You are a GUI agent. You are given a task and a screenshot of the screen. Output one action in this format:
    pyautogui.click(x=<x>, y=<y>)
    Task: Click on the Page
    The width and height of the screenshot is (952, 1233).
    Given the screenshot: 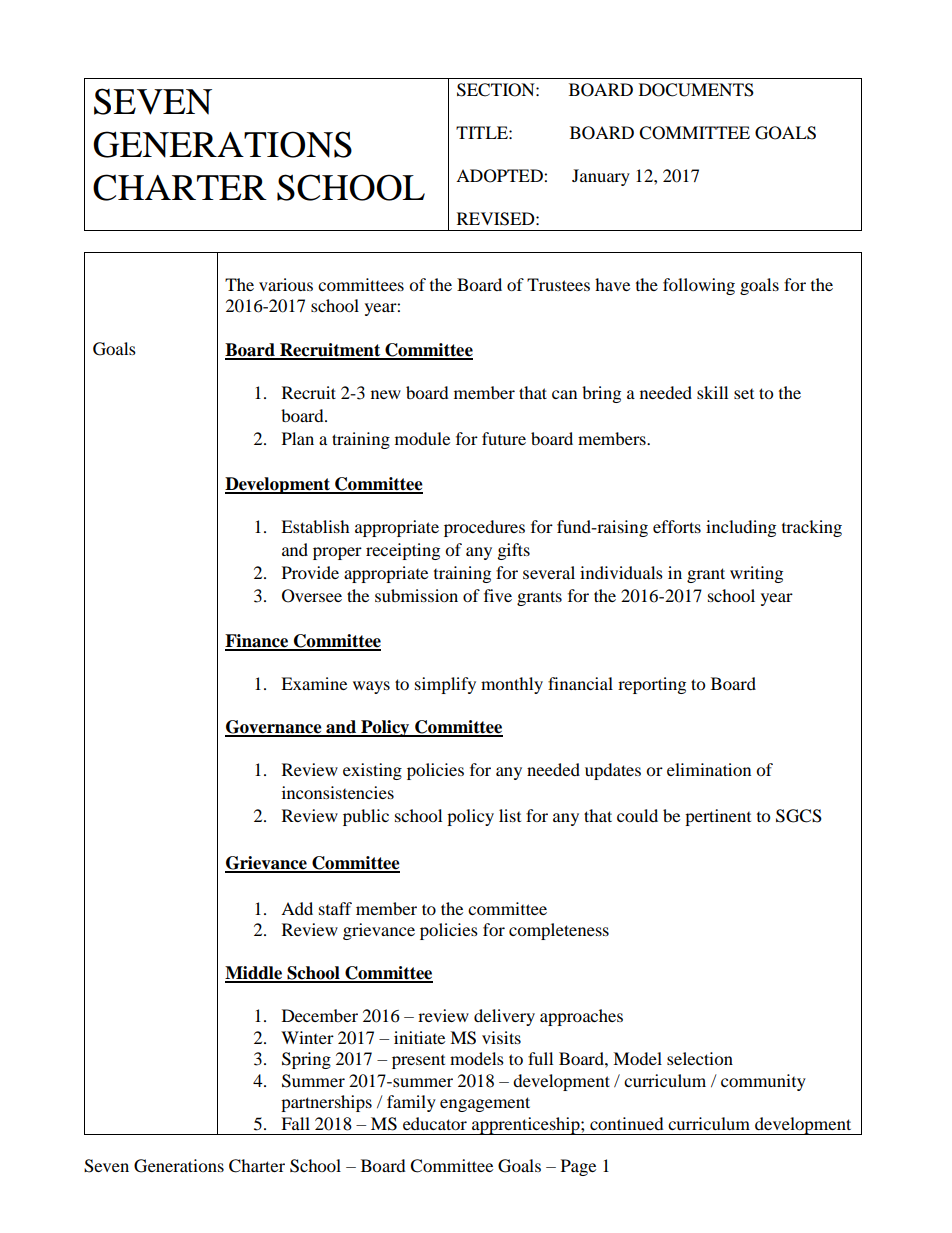 What is the action you would take?
    pyautogui.click(x=578, y=1167)
